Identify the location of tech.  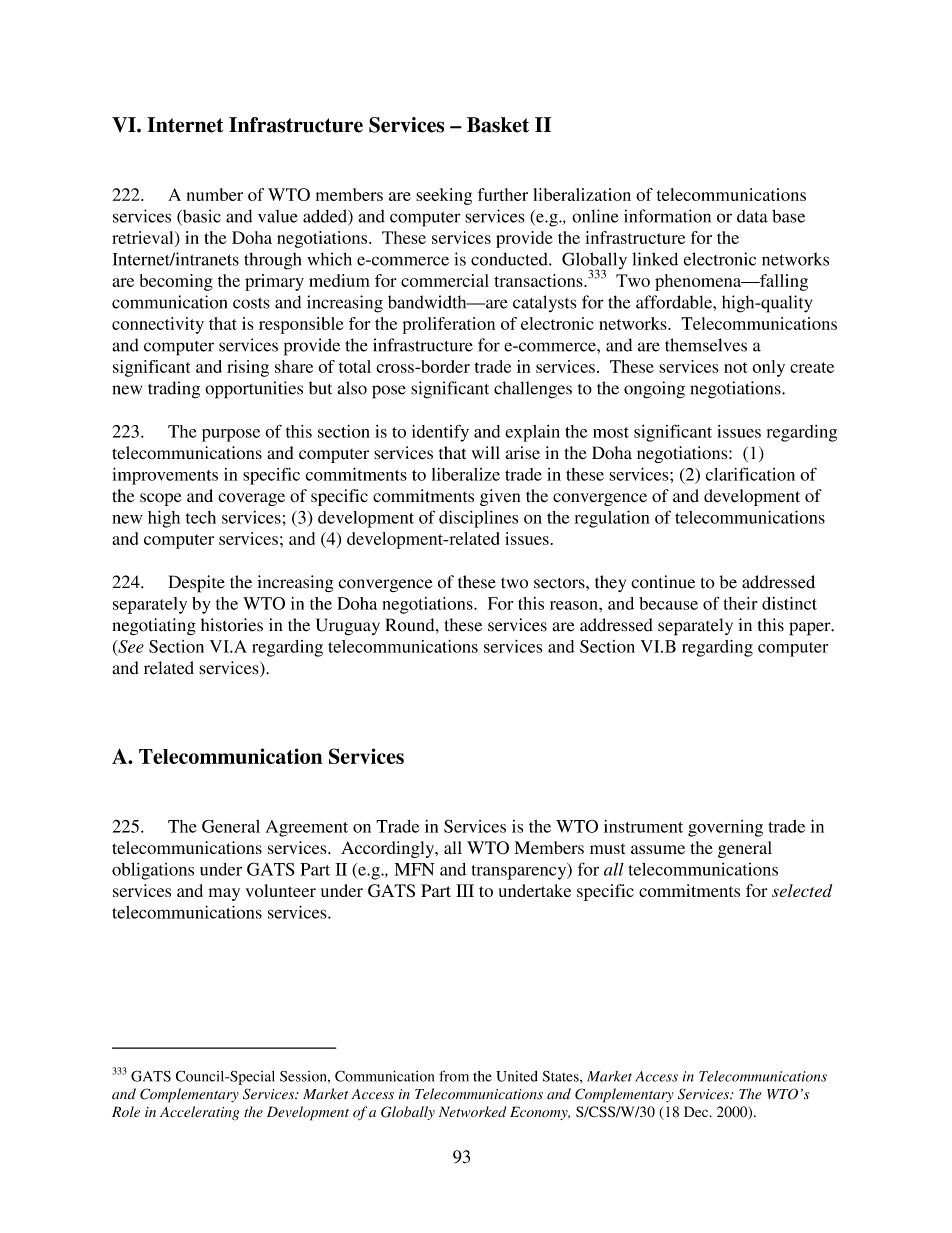
(201, 517).
